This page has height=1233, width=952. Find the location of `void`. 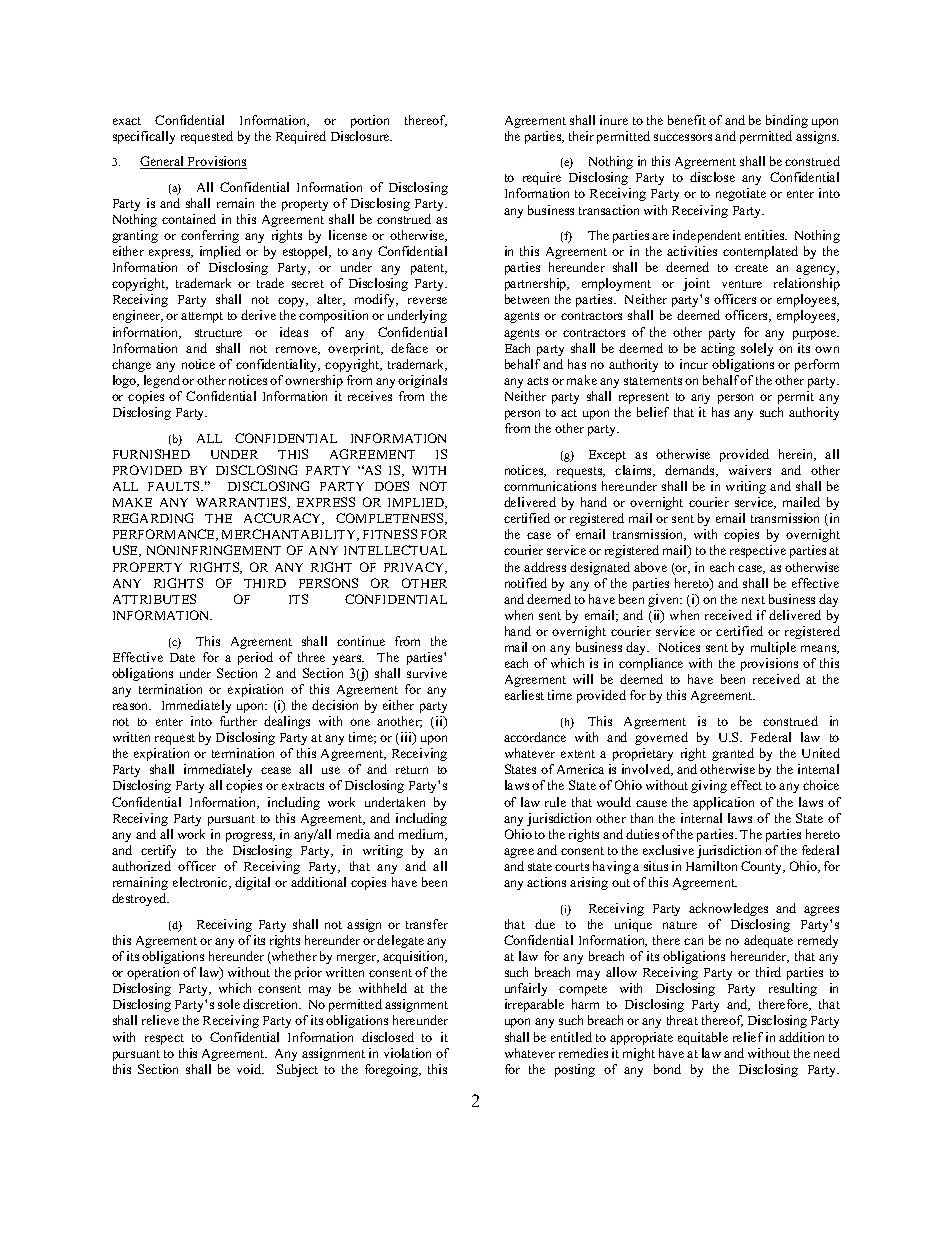

void is located at coordinates (250, 1069).
